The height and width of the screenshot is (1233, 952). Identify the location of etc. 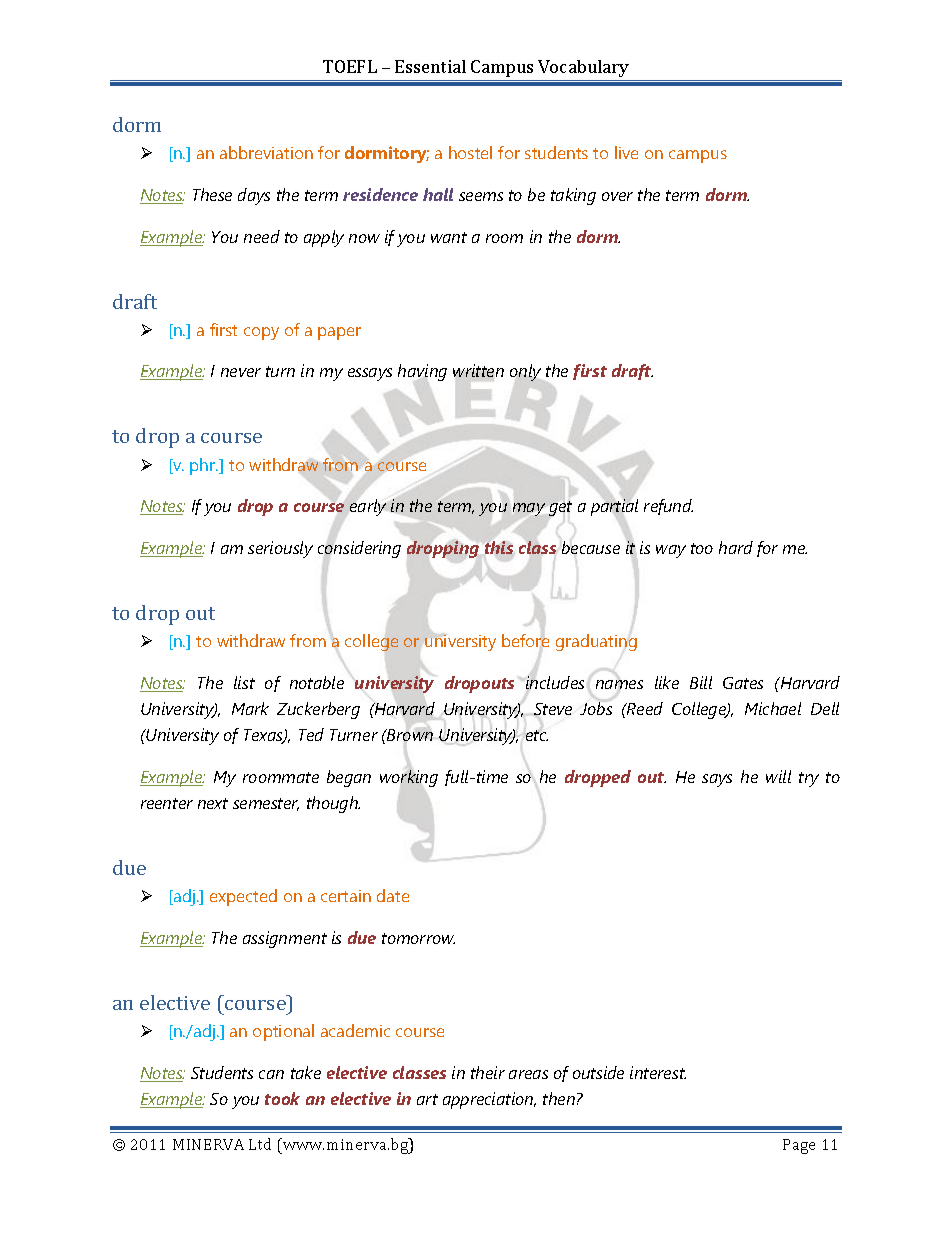
(536, 735).
